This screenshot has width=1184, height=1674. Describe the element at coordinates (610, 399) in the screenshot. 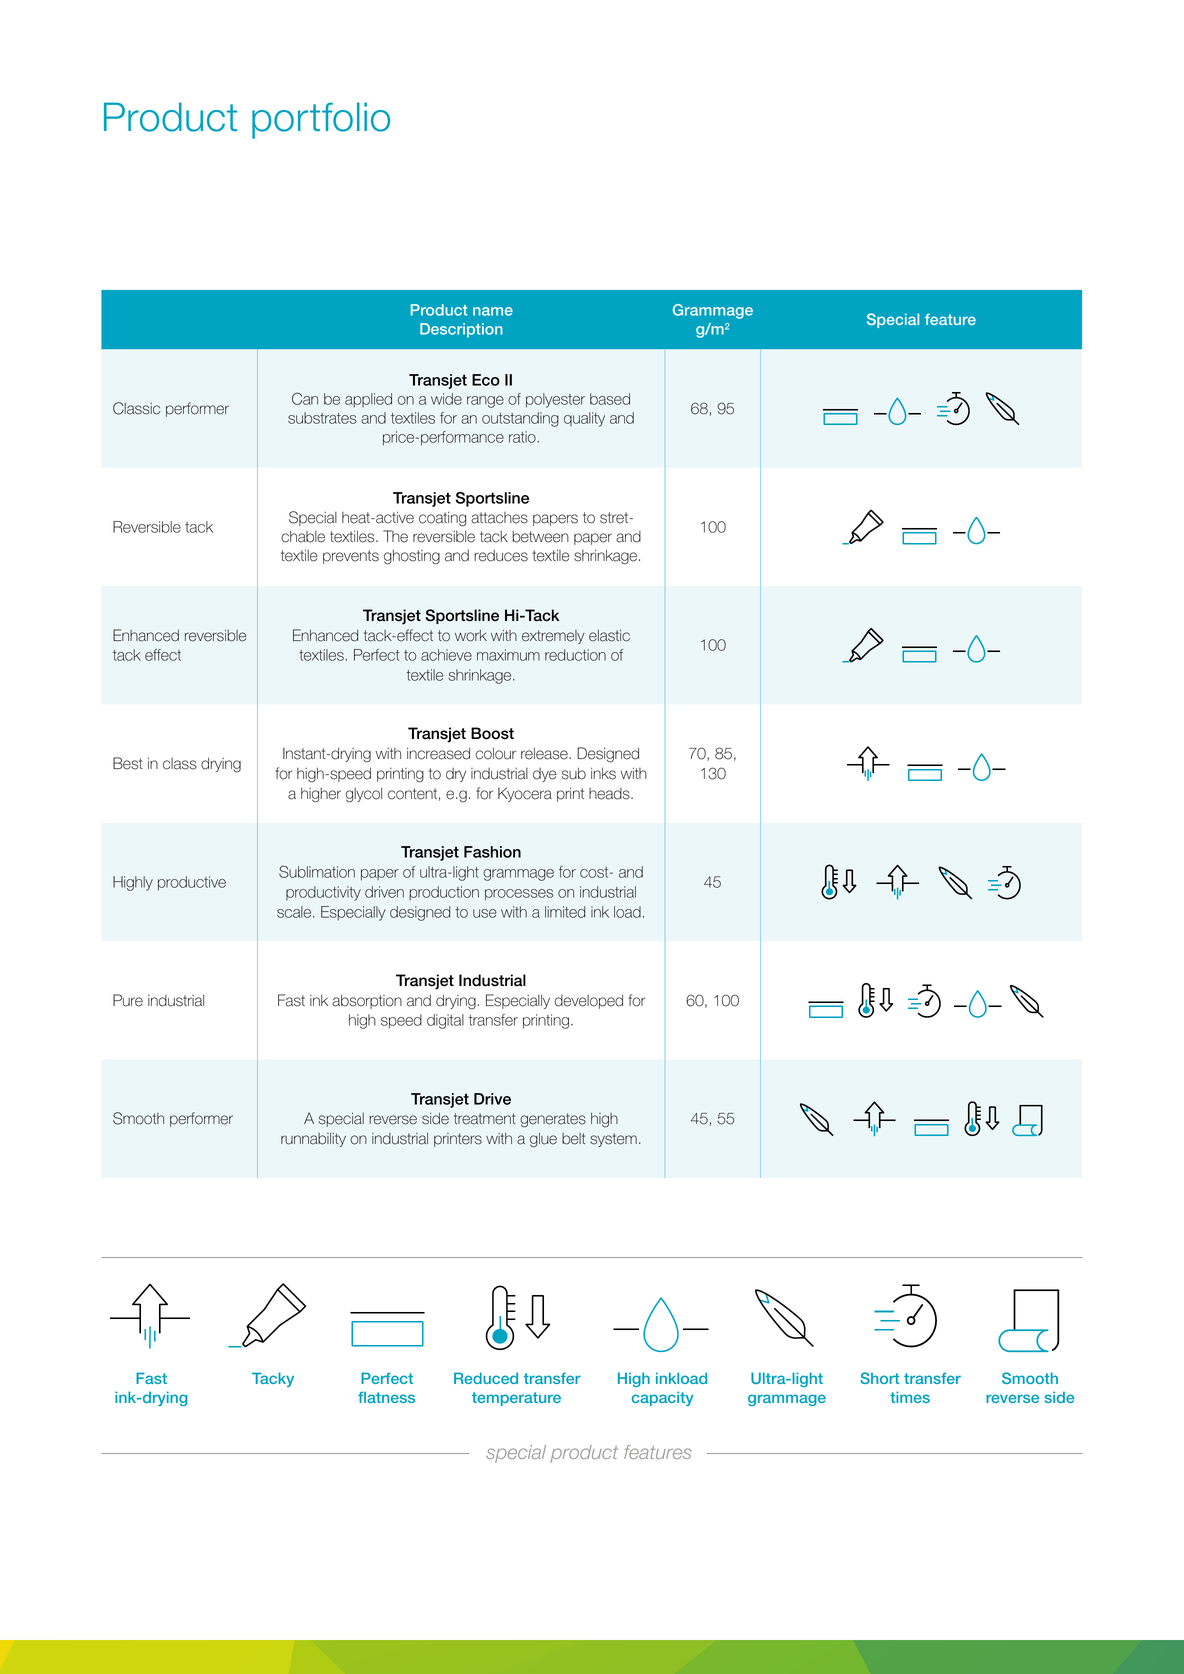

I see `based` at that location.
